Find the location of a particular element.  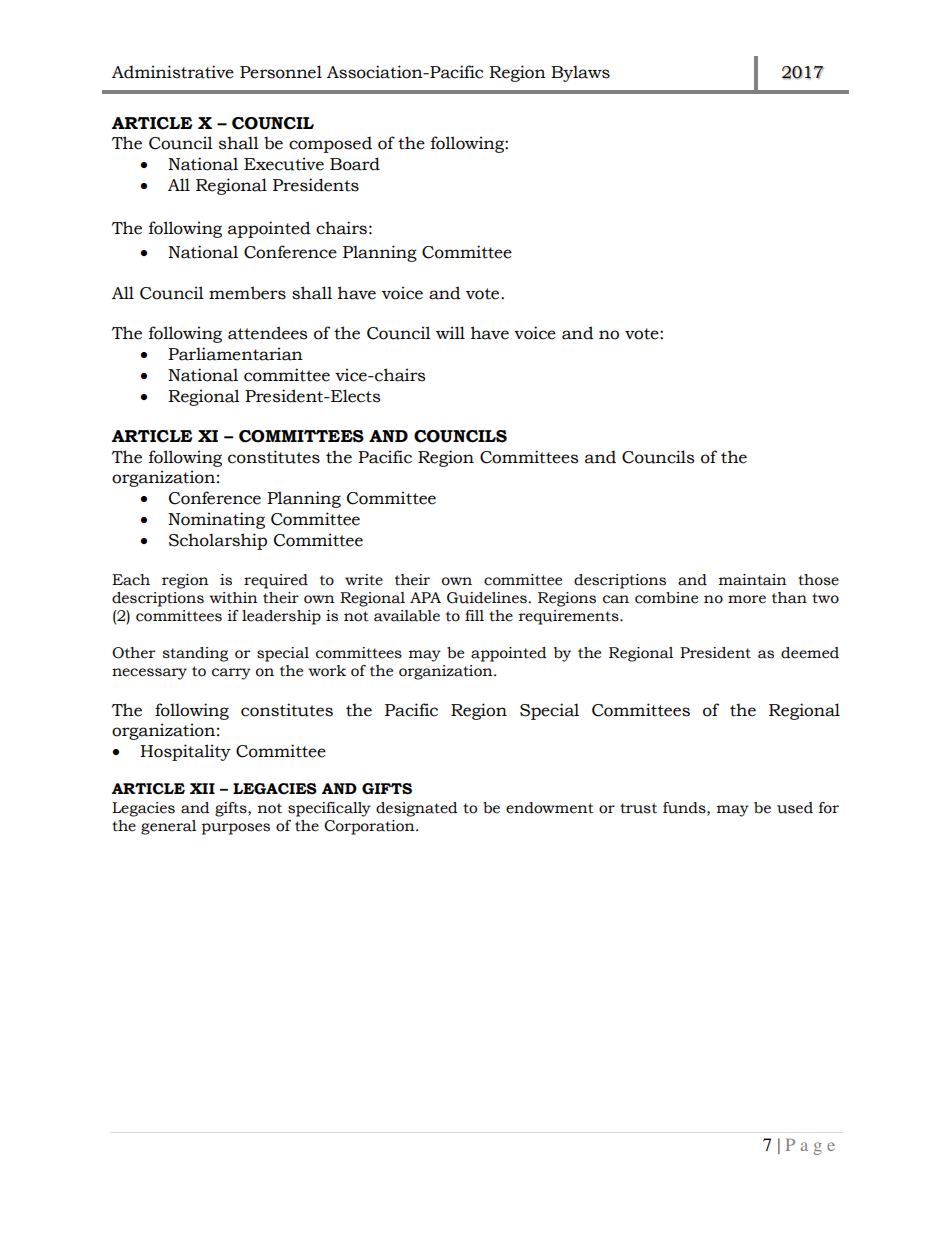

will is located at coordinates (450, 332).
